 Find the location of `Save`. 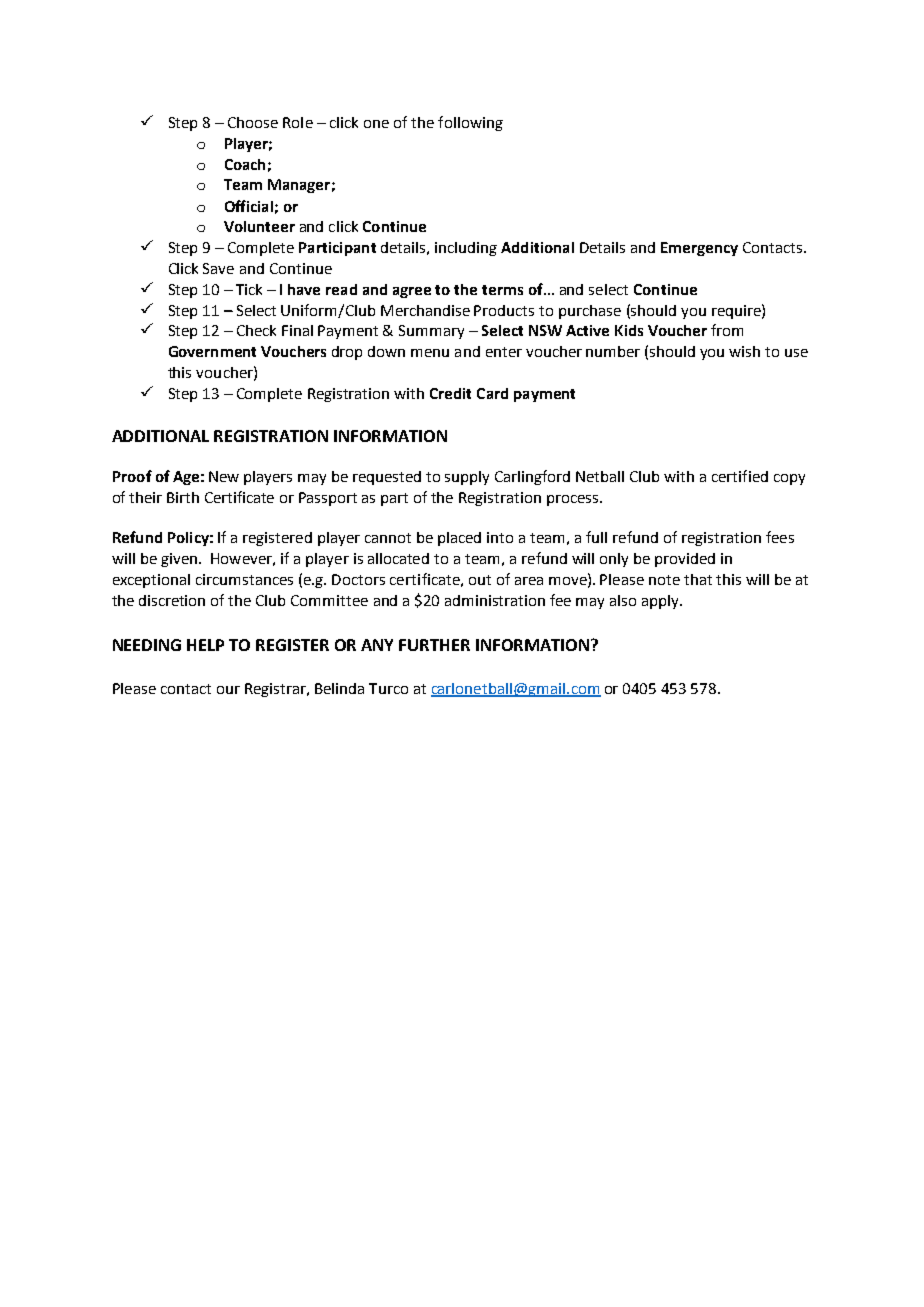

Save is located at coordinates (218, 268).
